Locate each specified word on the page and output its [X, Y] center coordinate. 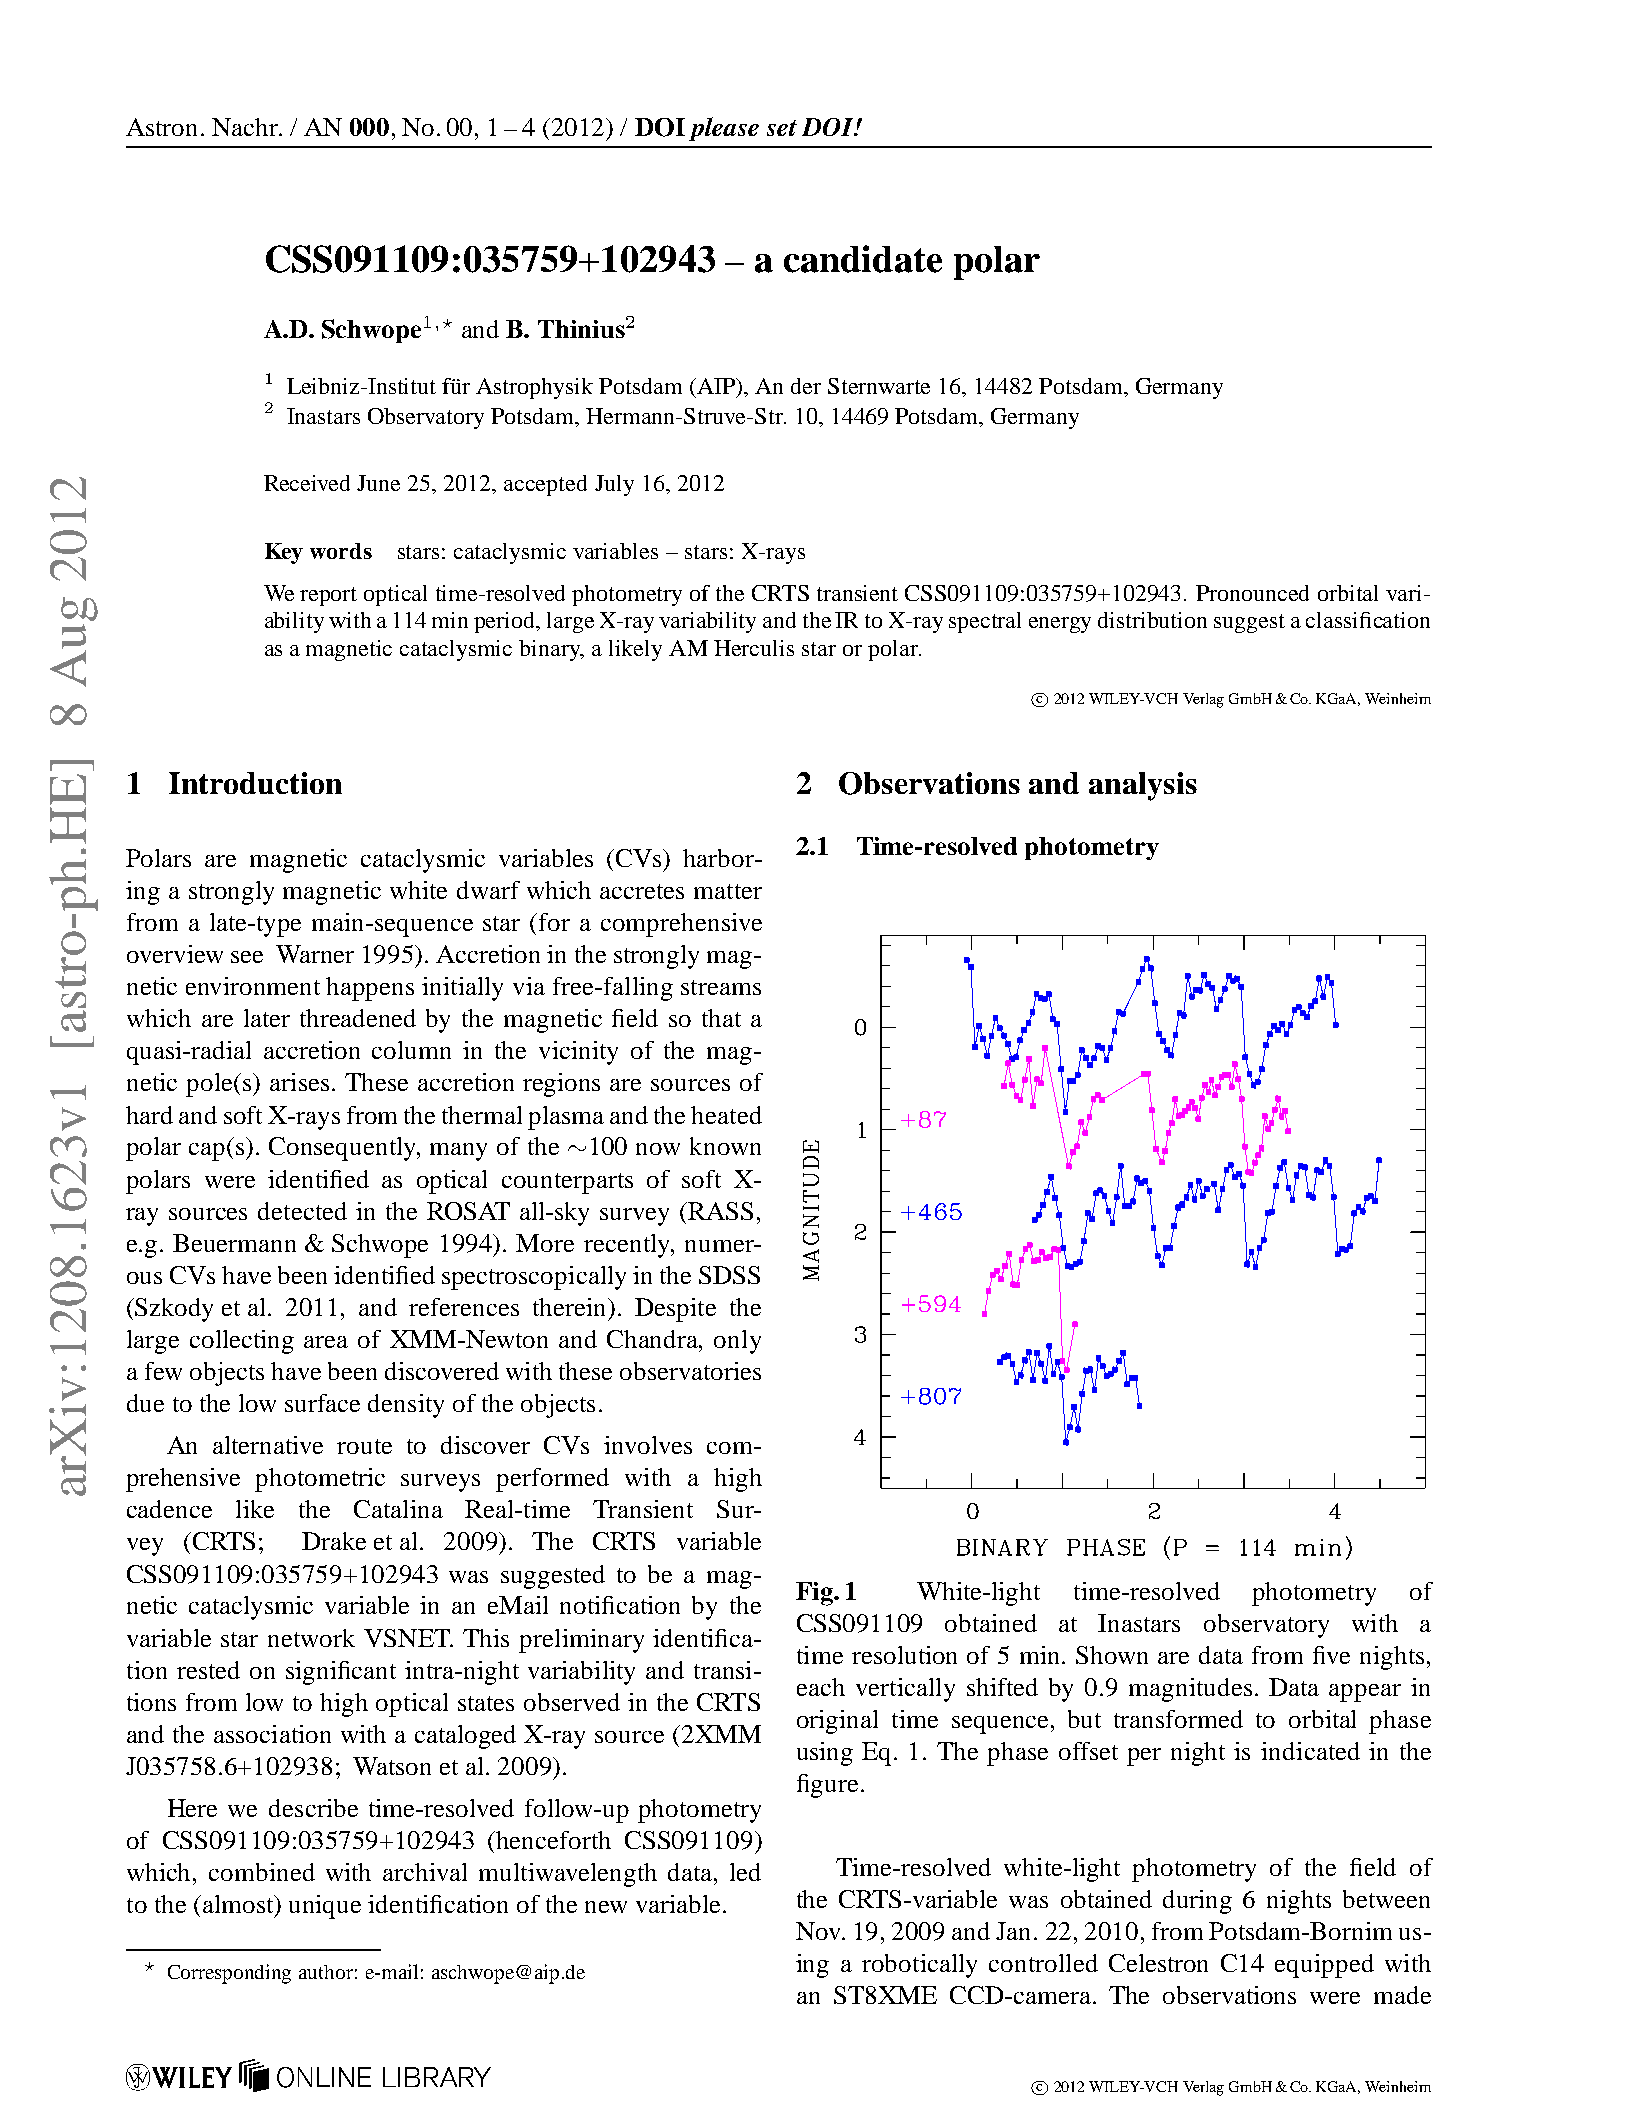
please [724, 129]
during [1197, 1902]
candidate [863, 259]
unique [325, 1907]
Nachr [246, 127]
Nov [820, 1931]
